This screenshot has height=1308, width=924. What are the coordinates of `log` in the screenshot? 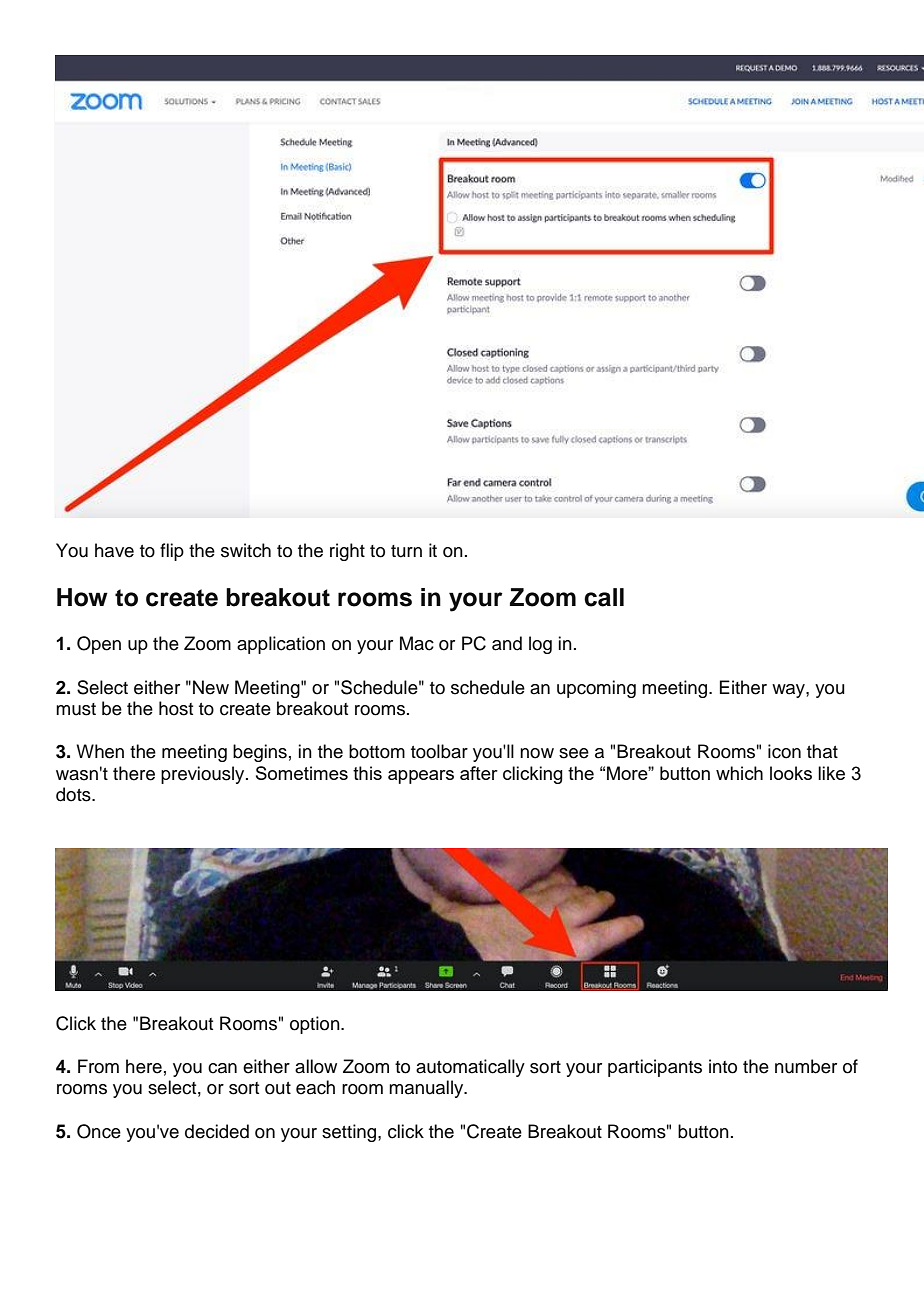 It's located at (540, 645).
